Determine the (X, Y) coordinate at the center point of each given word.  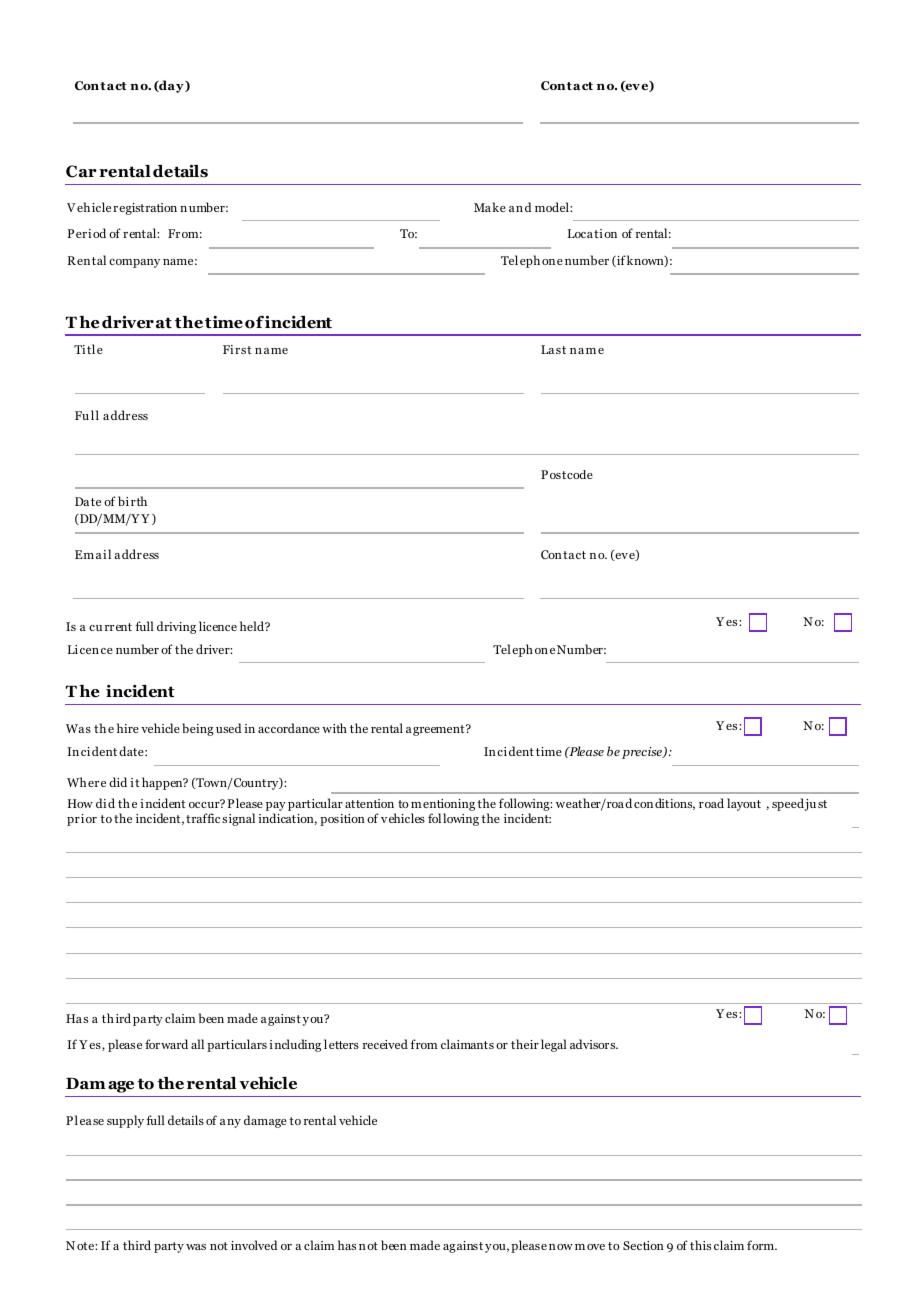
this (700, 1245)
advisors (594, 1044)
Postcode (567, 474)
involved (254, 1245)
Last (553, 349)
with (334, 728)
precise (643, 753)
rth (139, 501)
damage (265, 1121)
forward (166, 1044)
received (385, 1044)
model (553, 207)
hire (128, 728)
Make (490, 207)
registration (145, 209)
